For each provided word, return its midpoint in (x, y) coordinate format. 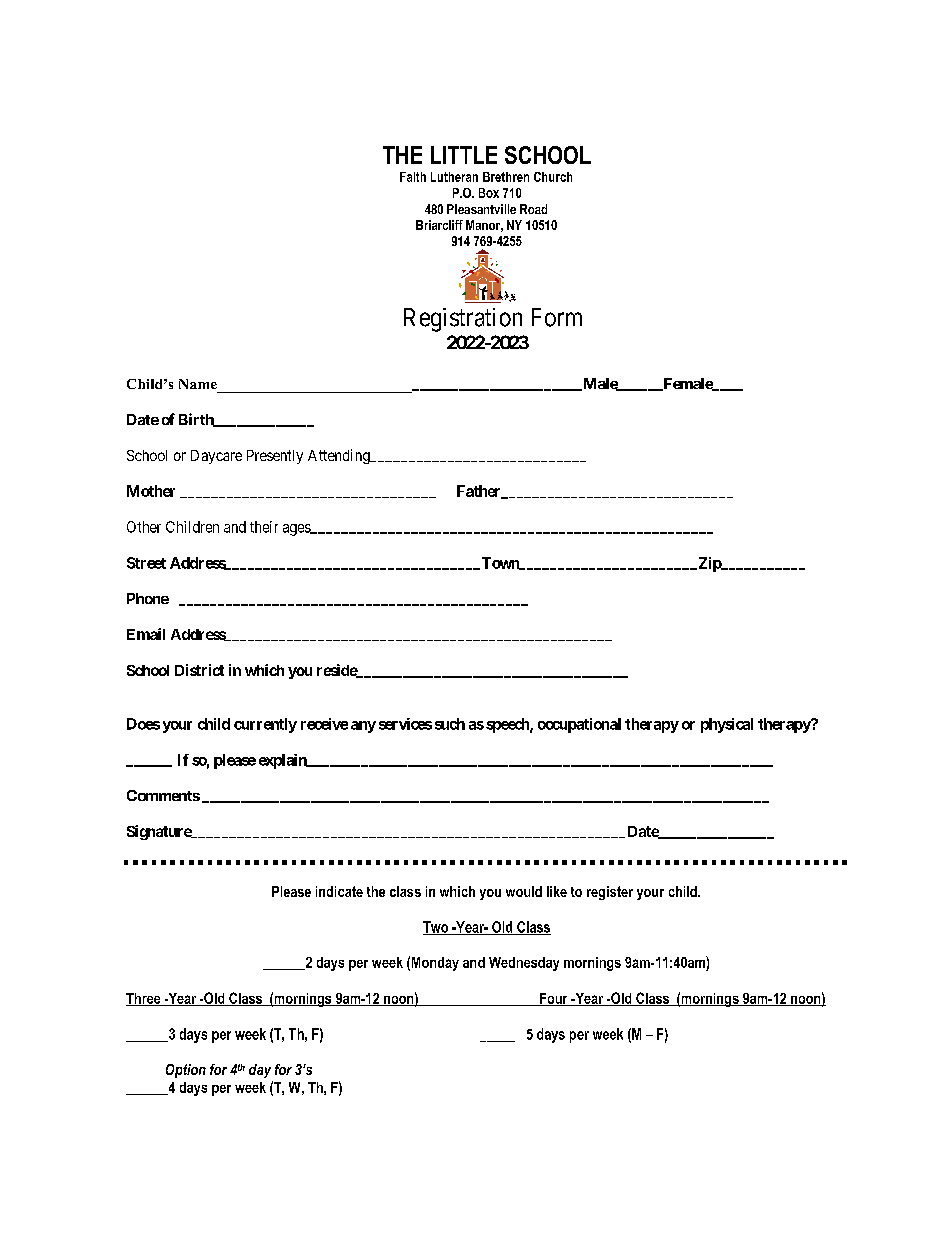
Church (553, 177)
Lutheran (454, 177)
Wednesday (524, 964)
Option (186, 1071)
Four (554, 999)
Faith (413, 177)
